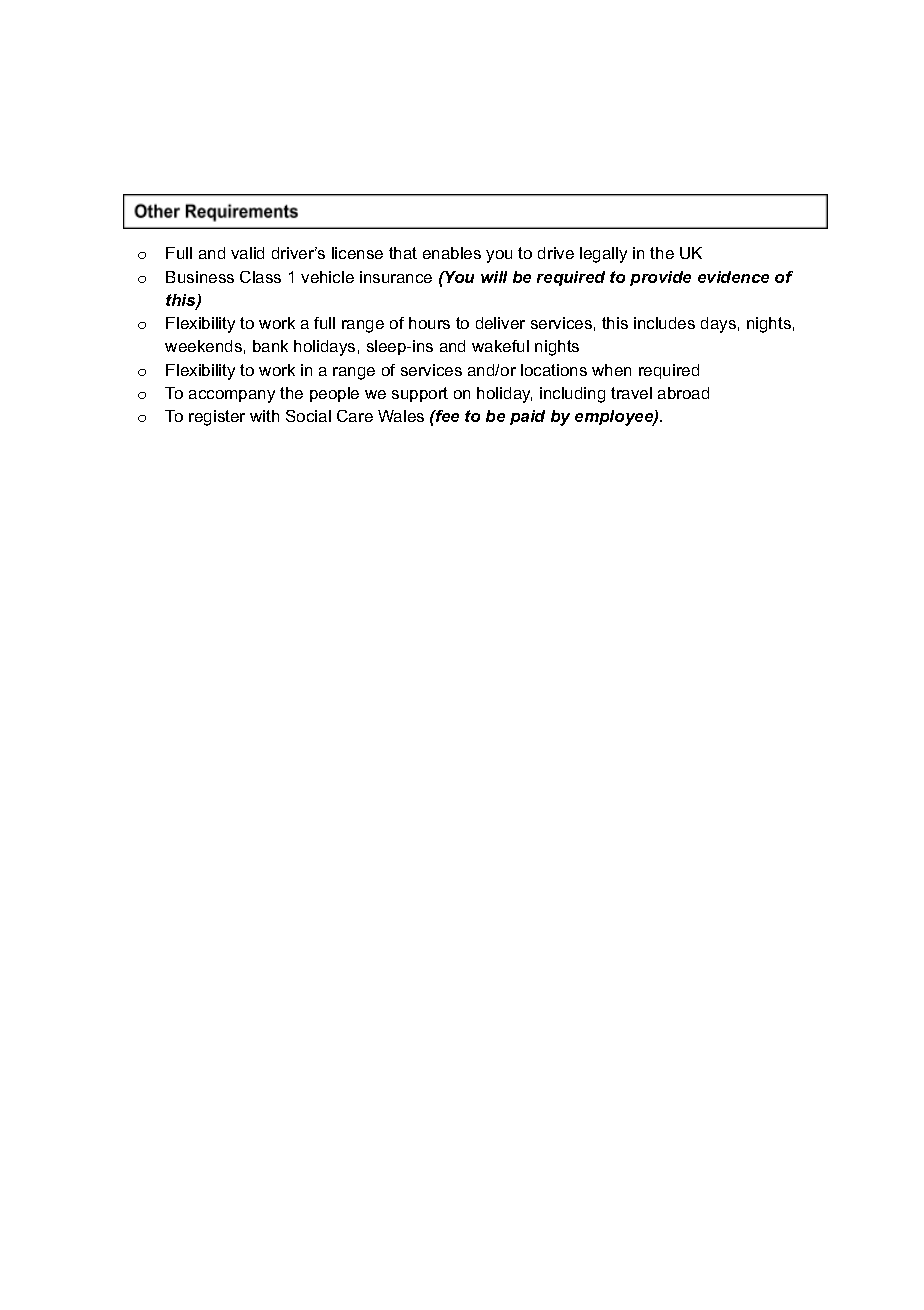 The height and width of the page is (1310, 924). What do you see at coordinates (660, 278) in the page?
I see `provide` at bounding box center [660, 278].
